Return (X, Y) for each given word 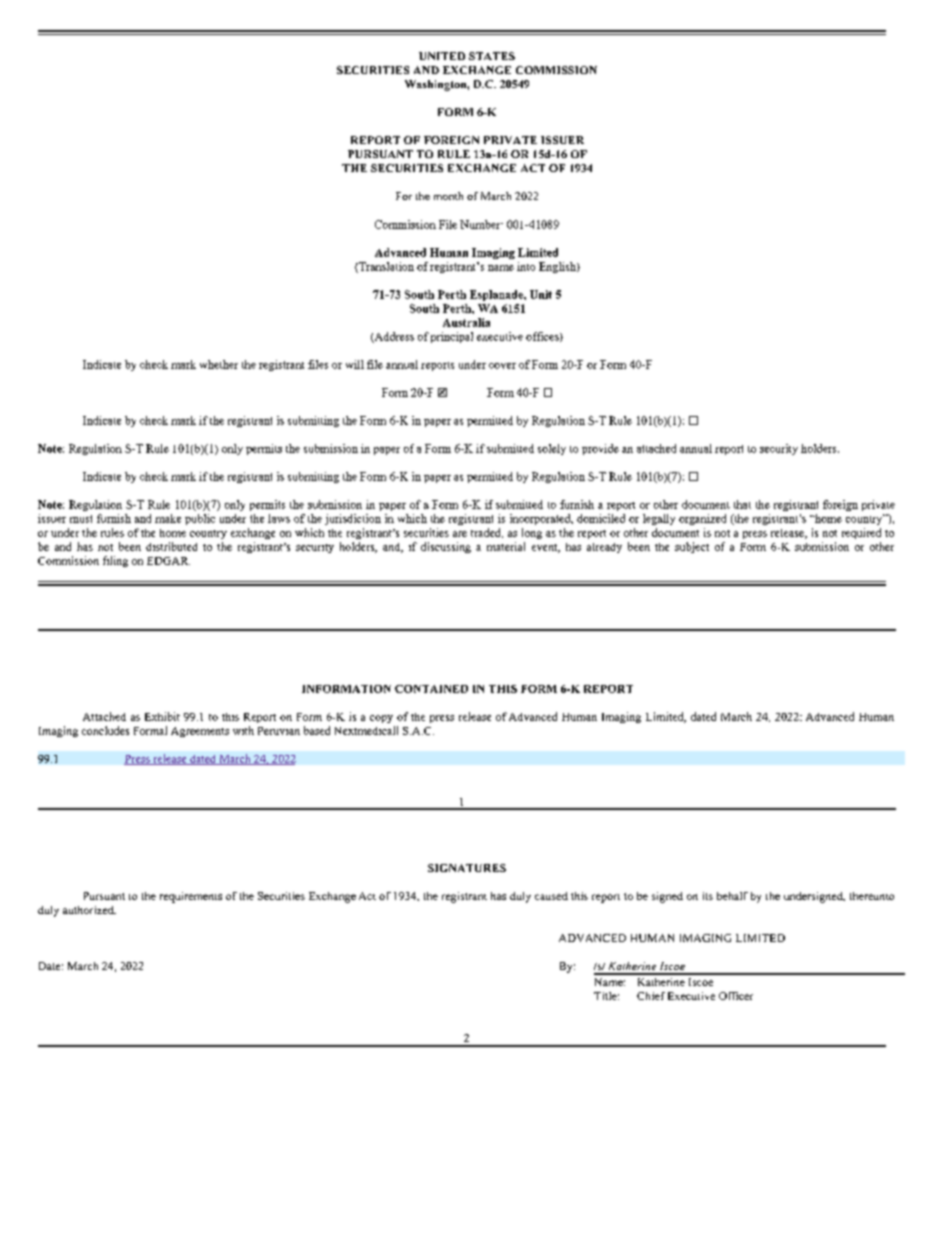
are (460, 534)
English (558, 267)
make (168, 518)
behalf (732, 896)
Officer (736, 996)
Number (481, 224)
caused (551, 896)
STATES (492, 56)
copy (381, 719)
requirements (191, 897)
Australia (466, 322)
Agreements (200, 732)
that (742, 504)
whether (219, 364)
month (448, 196)
